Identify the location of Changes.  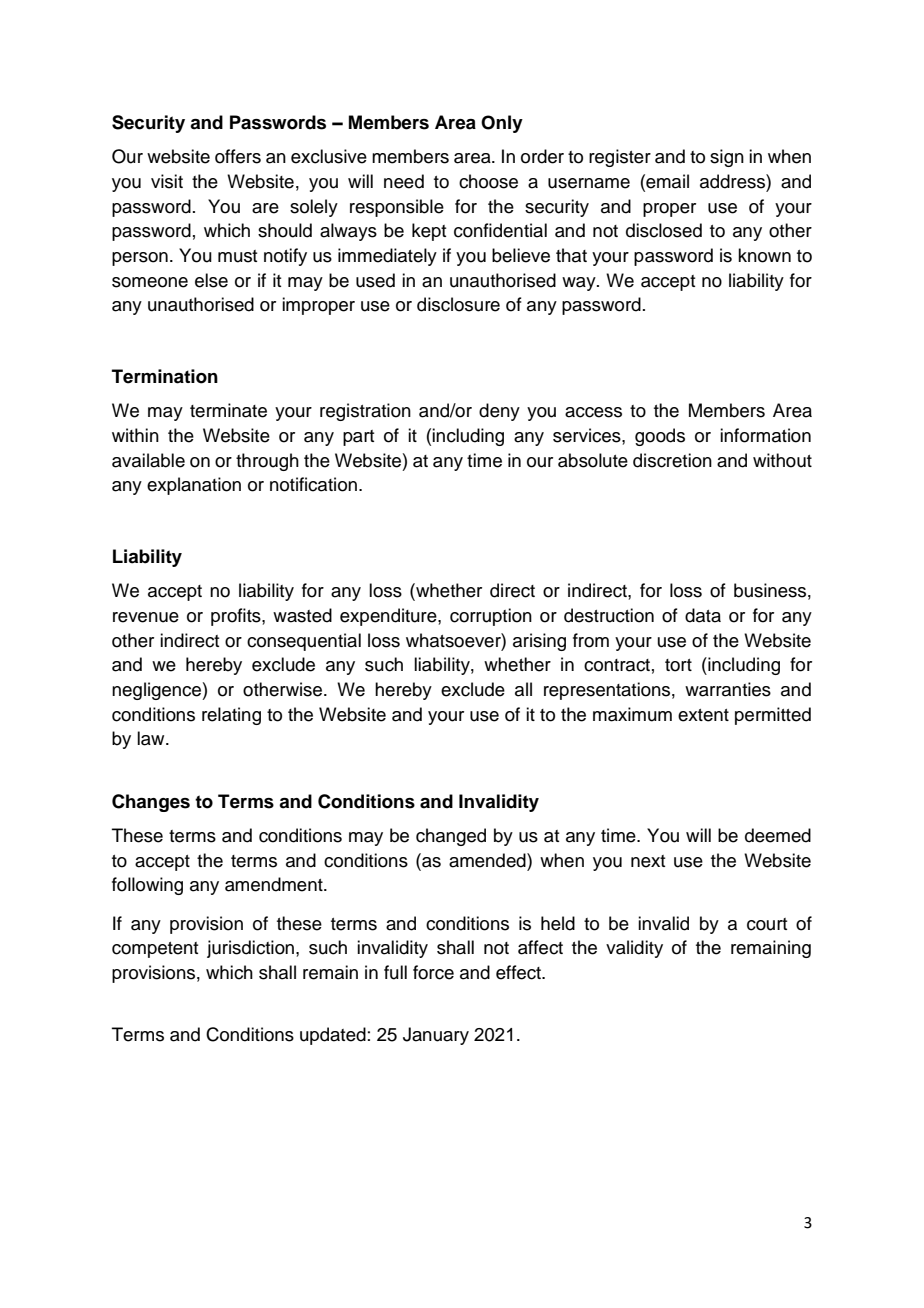
(151, 803).
